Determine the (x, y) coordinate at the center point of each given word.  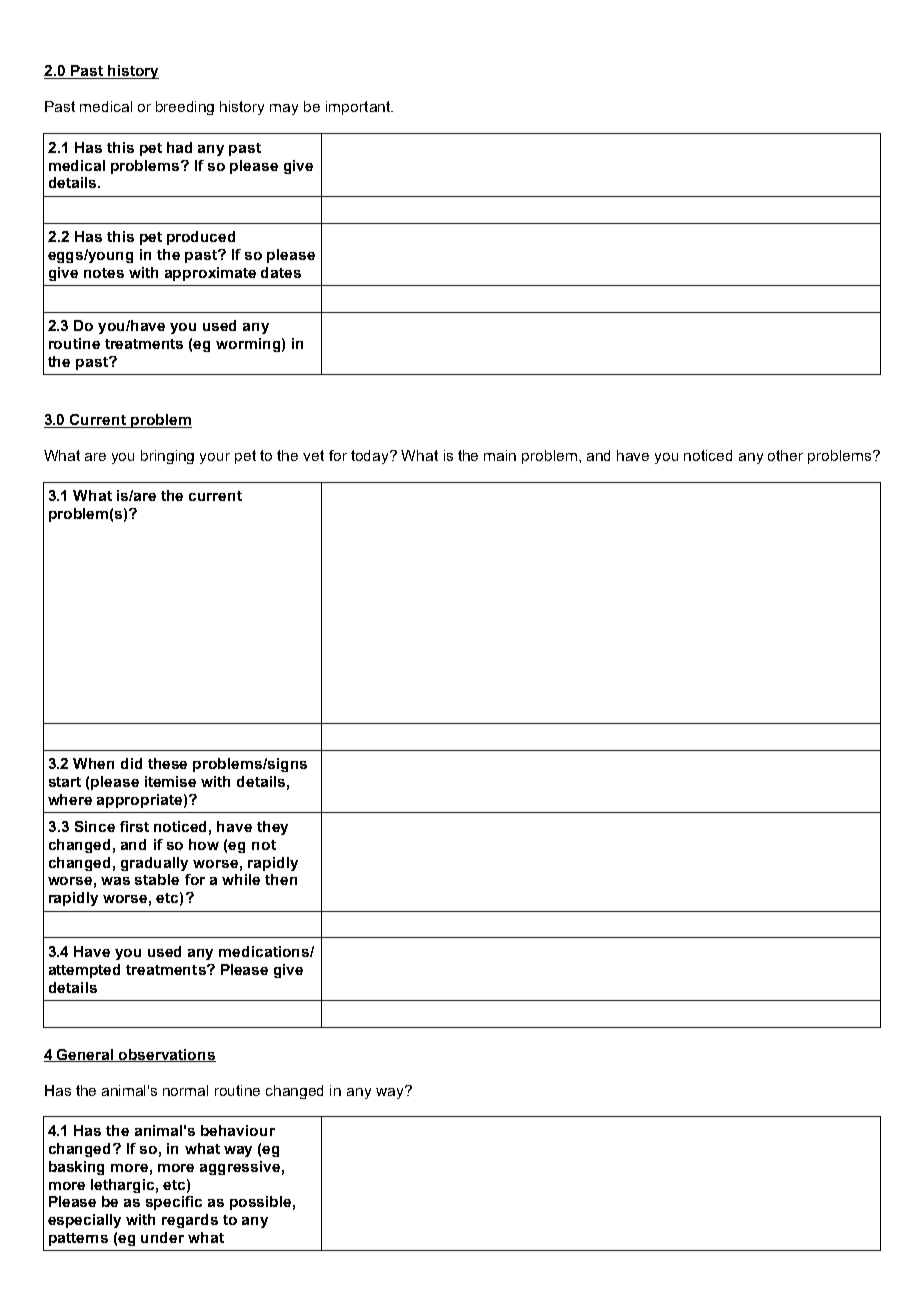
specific (174, 1203)
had (179, 147)
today (371, 457)
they (272, 828)
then (281, 879)
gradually (154, 864)
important (359, 108)
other (785, 455)
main (500, 455)
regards (190, 1221)
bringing (167, 457)
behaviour (238, 1130)
